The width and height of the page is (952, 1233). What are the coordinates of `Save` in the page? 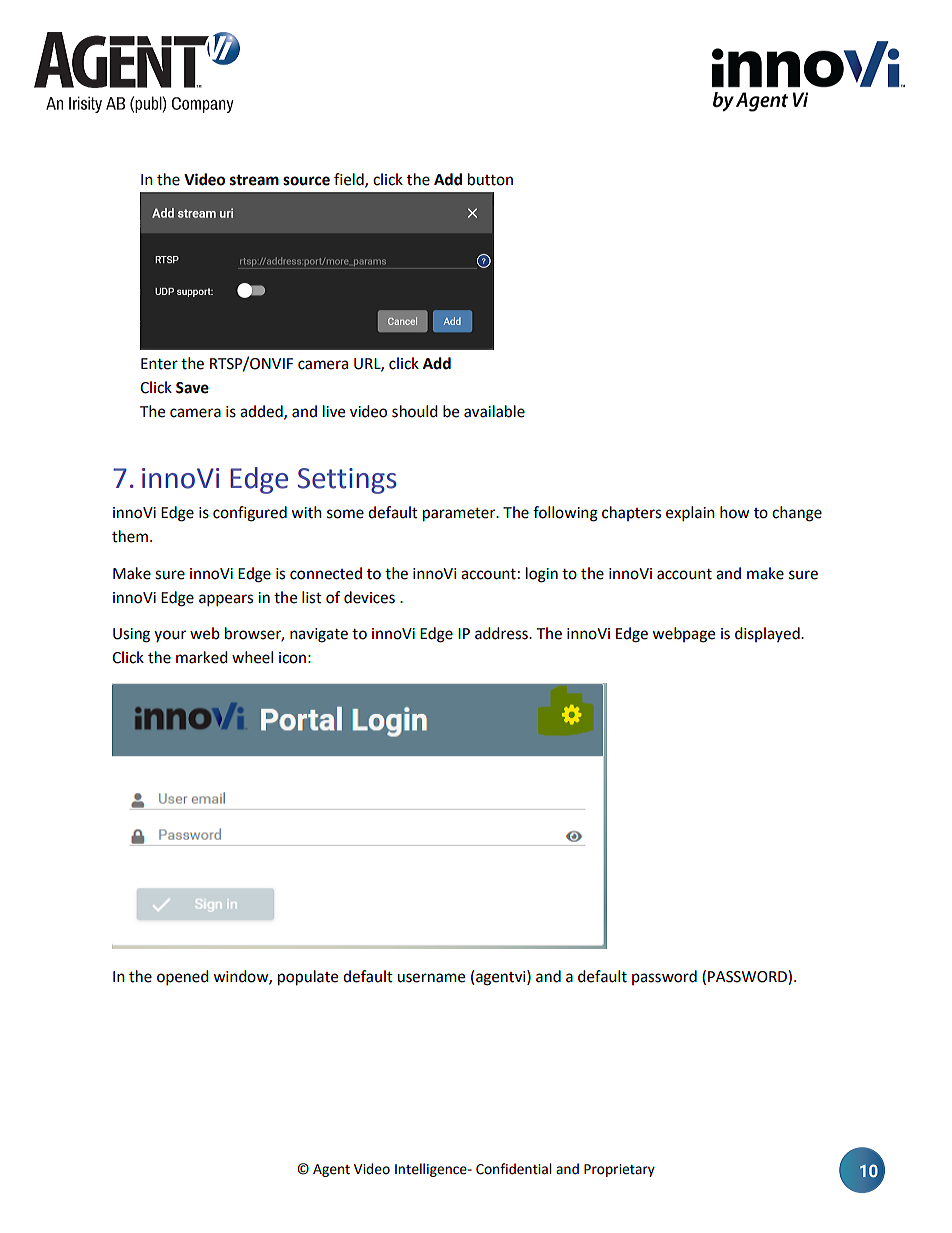 It's located at (192, 388).
